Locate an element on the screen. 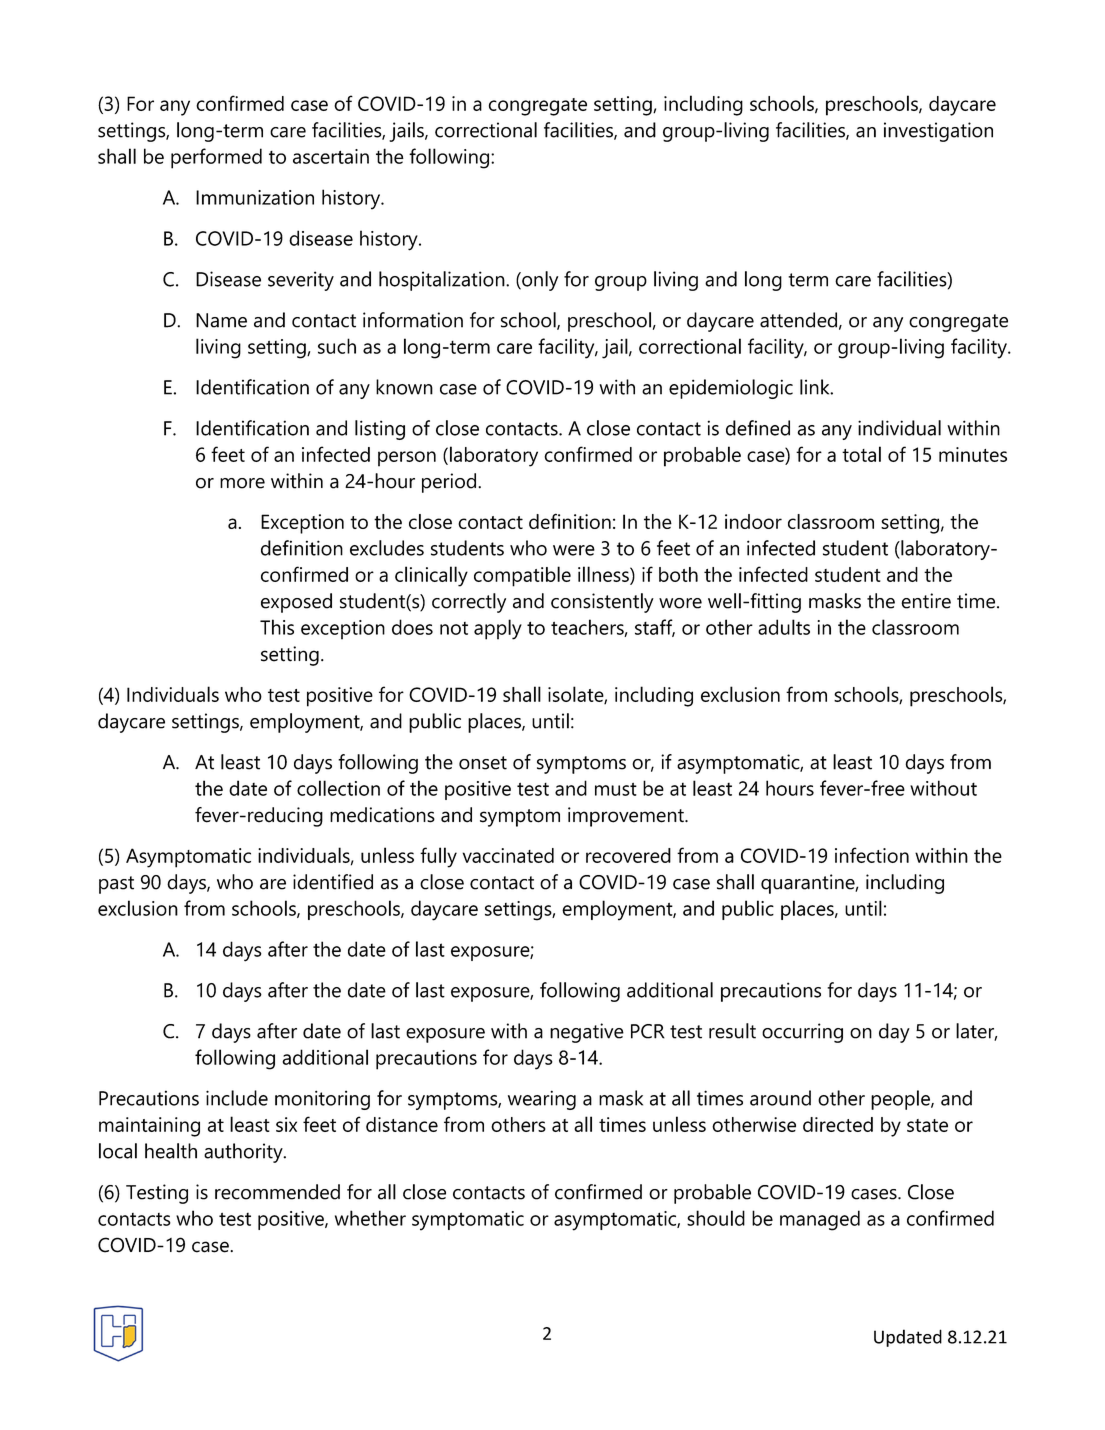 This screenshot has height=1430, width=1105. hospitalization is located at coordinates (443, 281).
